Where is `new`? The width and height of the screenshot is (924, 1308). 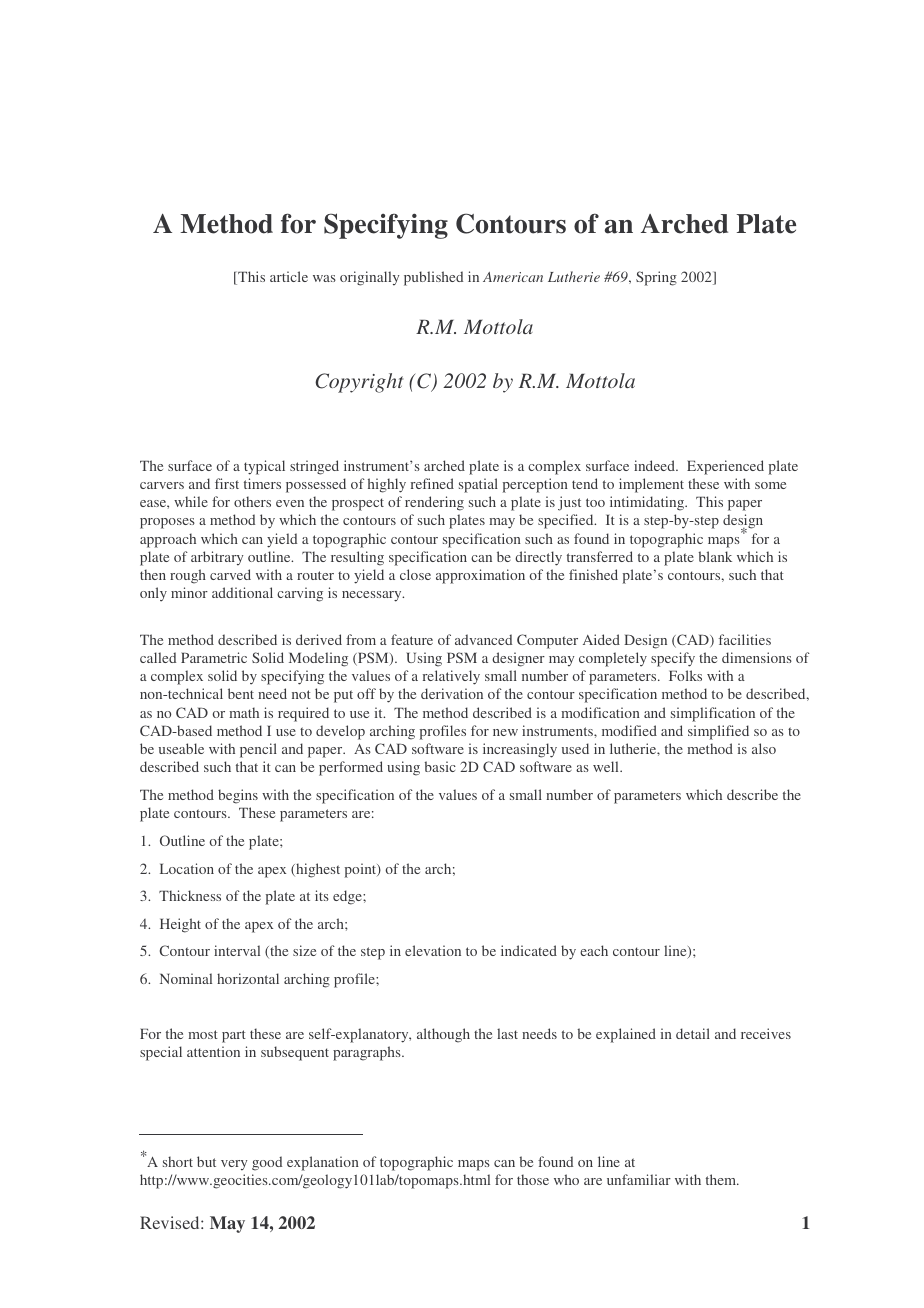
new is located at coordinates (505, 732).
